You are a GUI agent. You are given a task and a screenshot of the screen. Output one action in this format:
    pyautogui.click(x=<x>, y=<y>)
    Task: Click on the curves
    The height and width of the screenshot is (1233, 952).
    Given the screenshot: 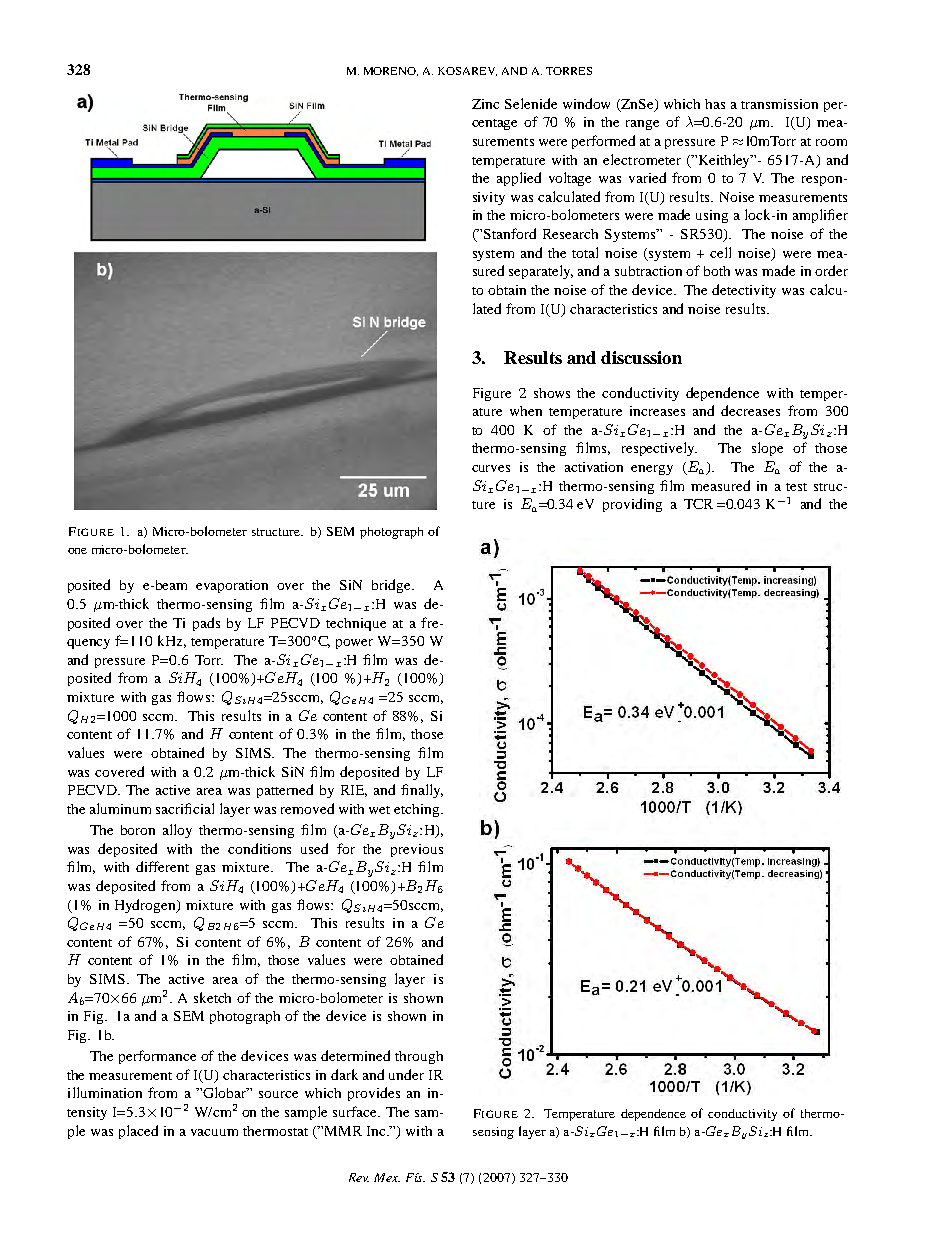 What is the action you would take?
    pyautogui.click(x=491, y=468)
